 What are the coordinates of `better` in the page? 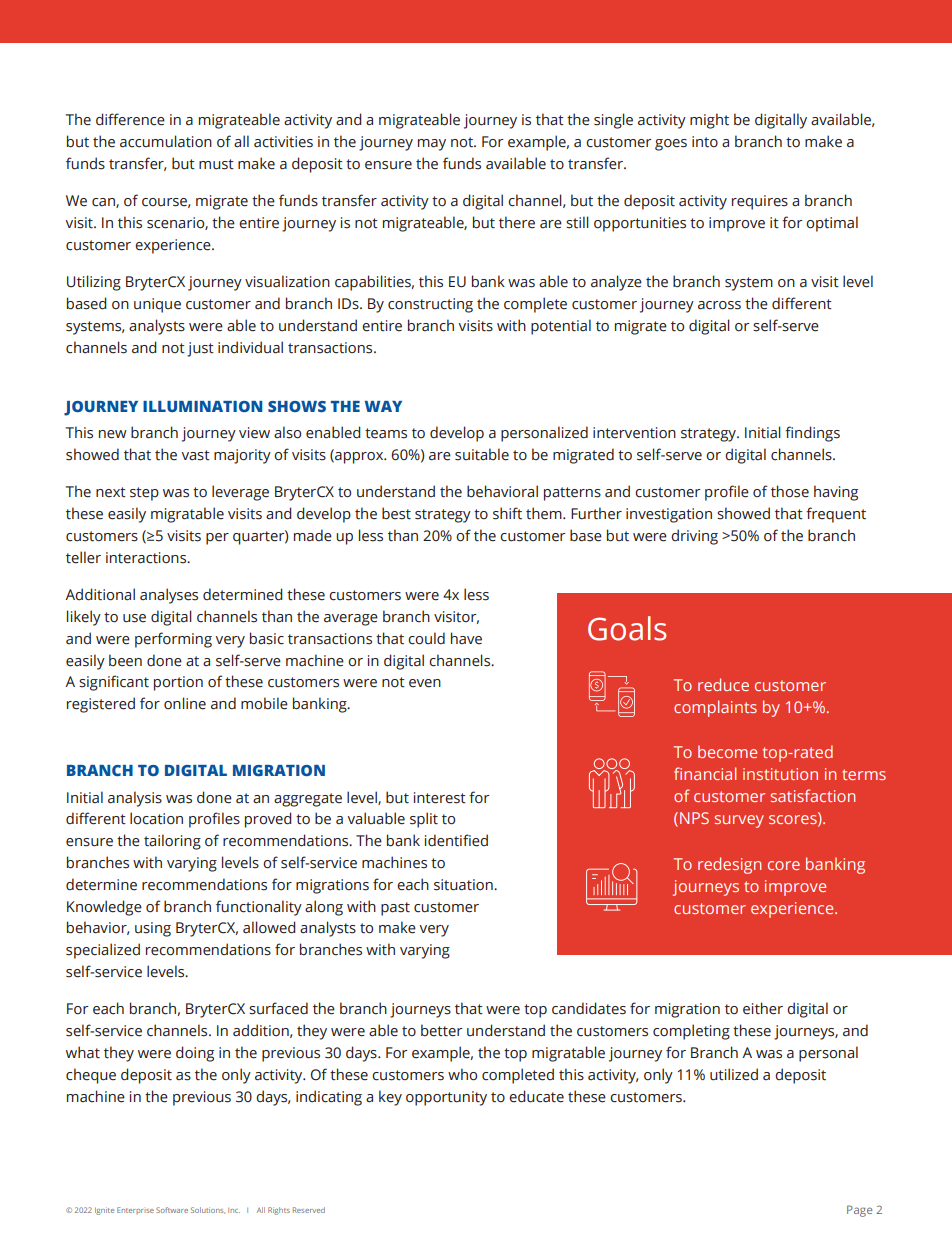 It's located at (441, 1030).
